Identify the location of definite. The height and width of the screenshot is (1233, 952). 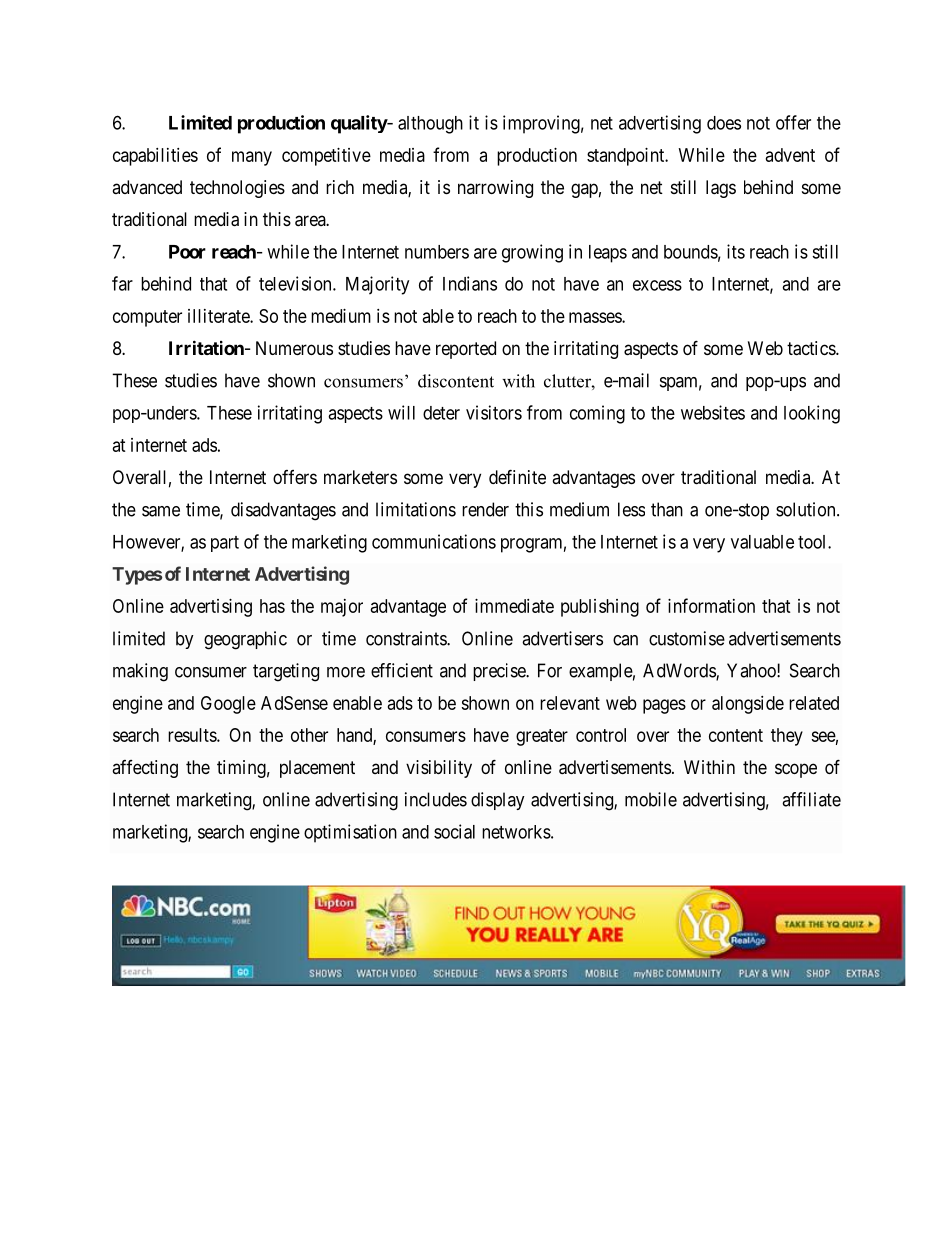
(517, 476).
